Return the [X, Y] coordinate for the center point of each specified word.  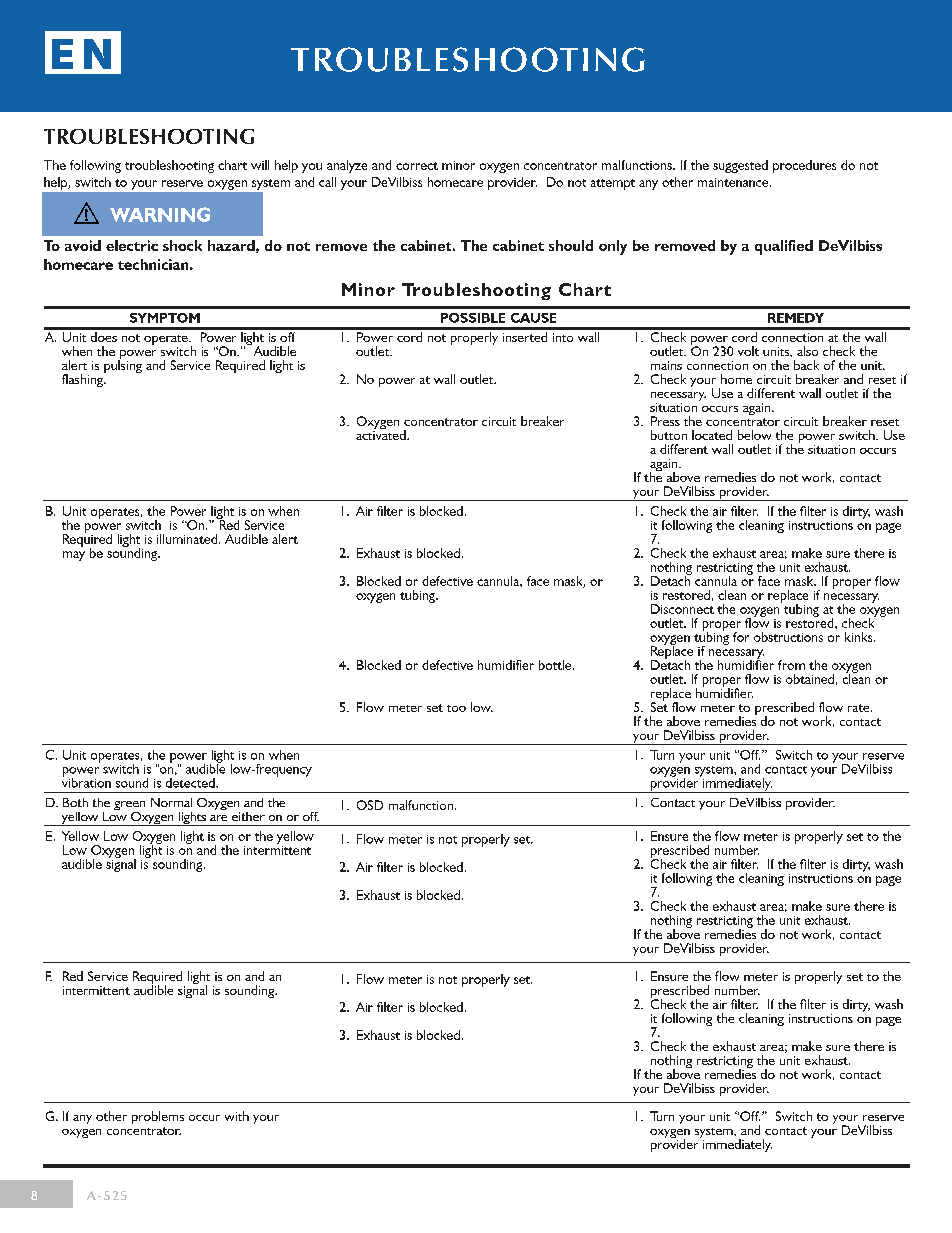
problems [158, 1117]
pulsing [123, 365]
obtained [810, 679]
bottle [556, 665]
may [74, 556]
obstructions [788, 637]
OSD [370, 805]
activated [382, 434]
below [754, 435]
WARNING [160, 214]
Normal [171, 802]
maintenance [734, 182]
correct [417, 166]
